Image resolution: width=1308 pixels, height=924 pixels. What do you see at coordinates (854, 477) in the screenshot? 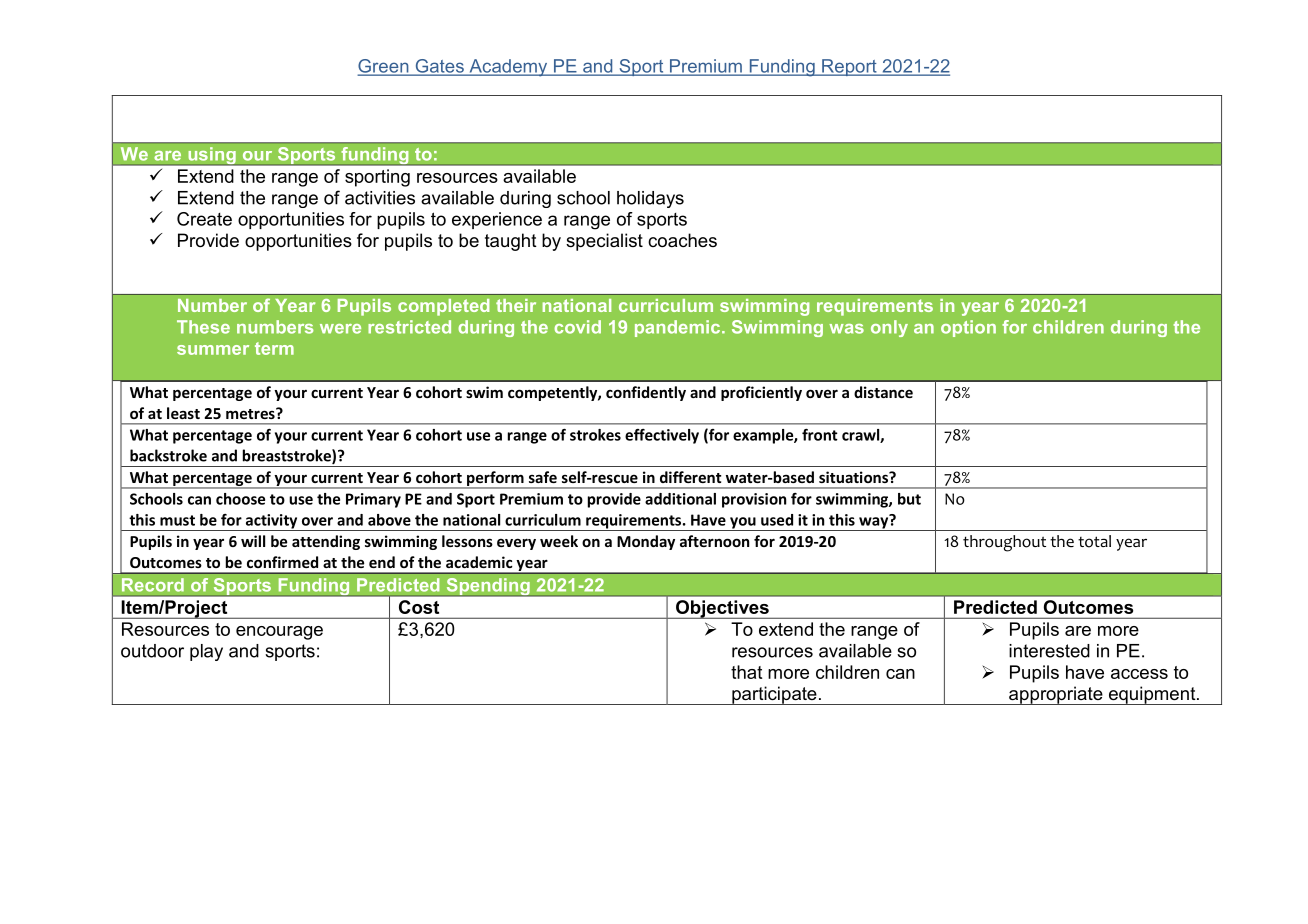
I see `situations` at bounding box center [854, 477].
